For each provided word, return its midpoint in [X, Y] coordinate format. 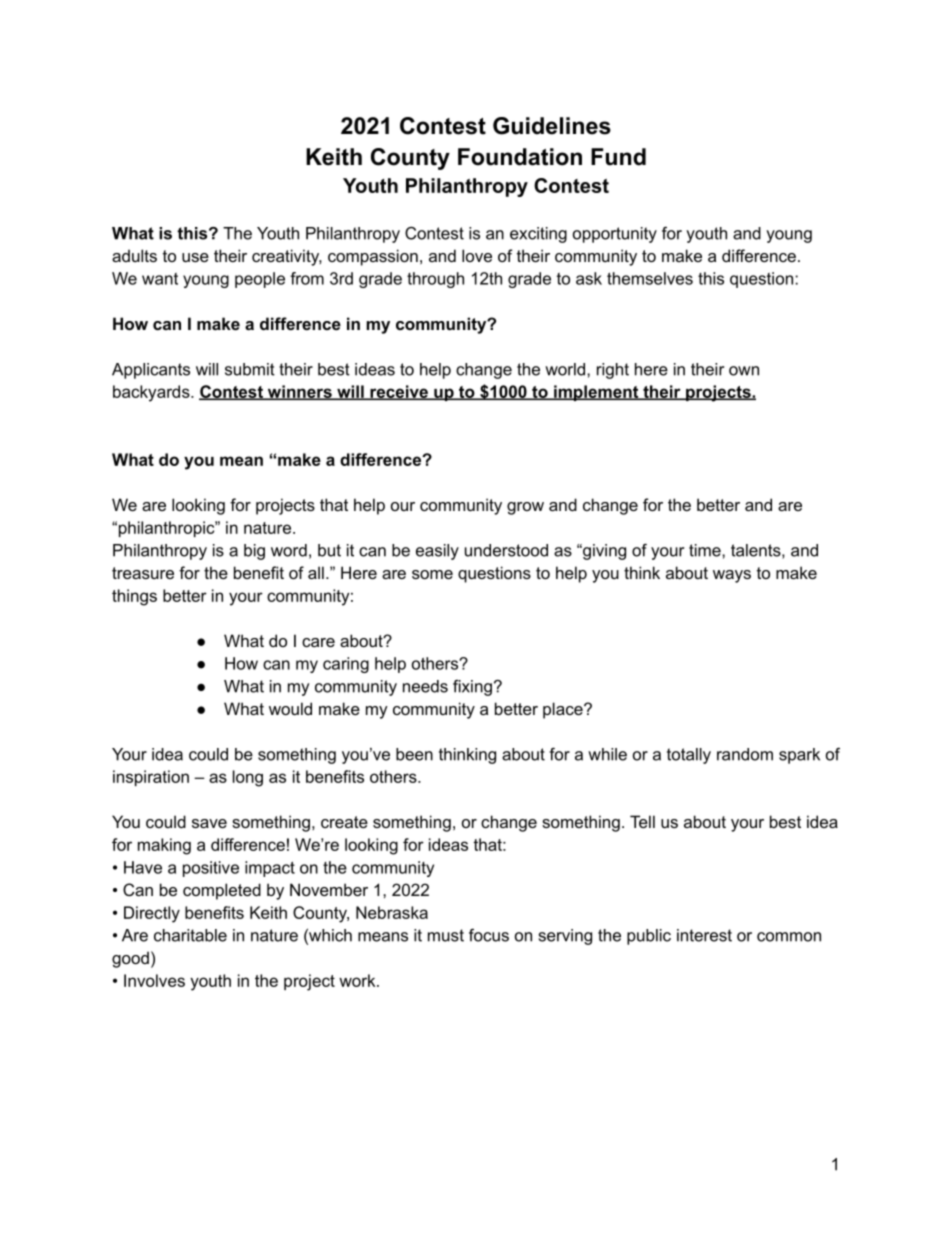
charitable [190, 935]
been [414, 754]
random [745, 754]
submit [250, 369]
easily [437, 552]
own [744, 371]
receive [399, 392]
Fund [618, 157]
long [248, 778]
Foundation [520, 157]
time [706, 550]
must [446, 935]
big [254, 552]
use [195, 257]
